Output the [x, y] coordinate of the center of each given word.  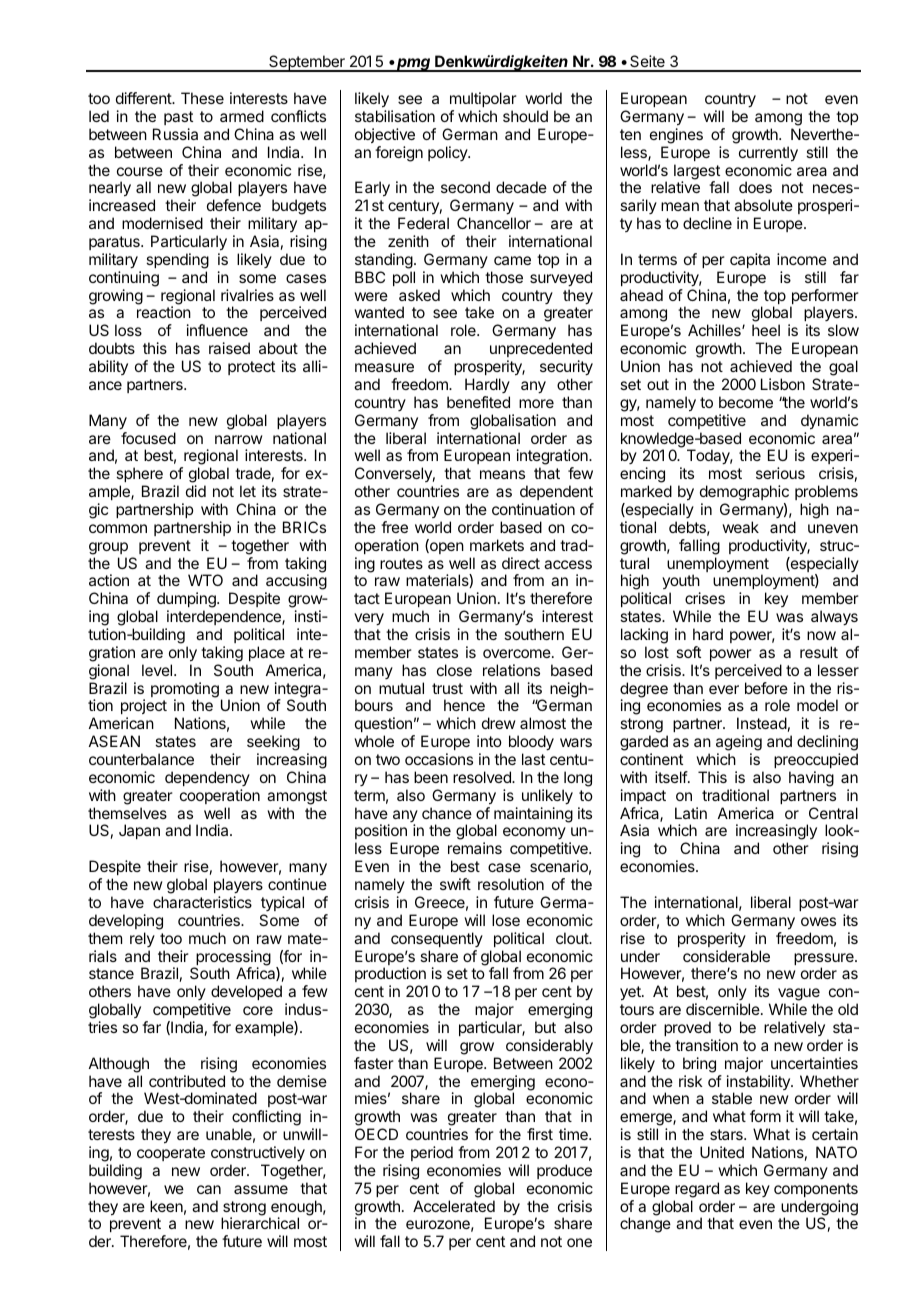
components [816, 1190]
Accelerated [454, 1206]
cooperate [171, 1154]
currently [768, 154]
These [202, 98]
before [766, 688]
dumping [187, 601]
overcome [518, 653]
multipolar [483, 99]
